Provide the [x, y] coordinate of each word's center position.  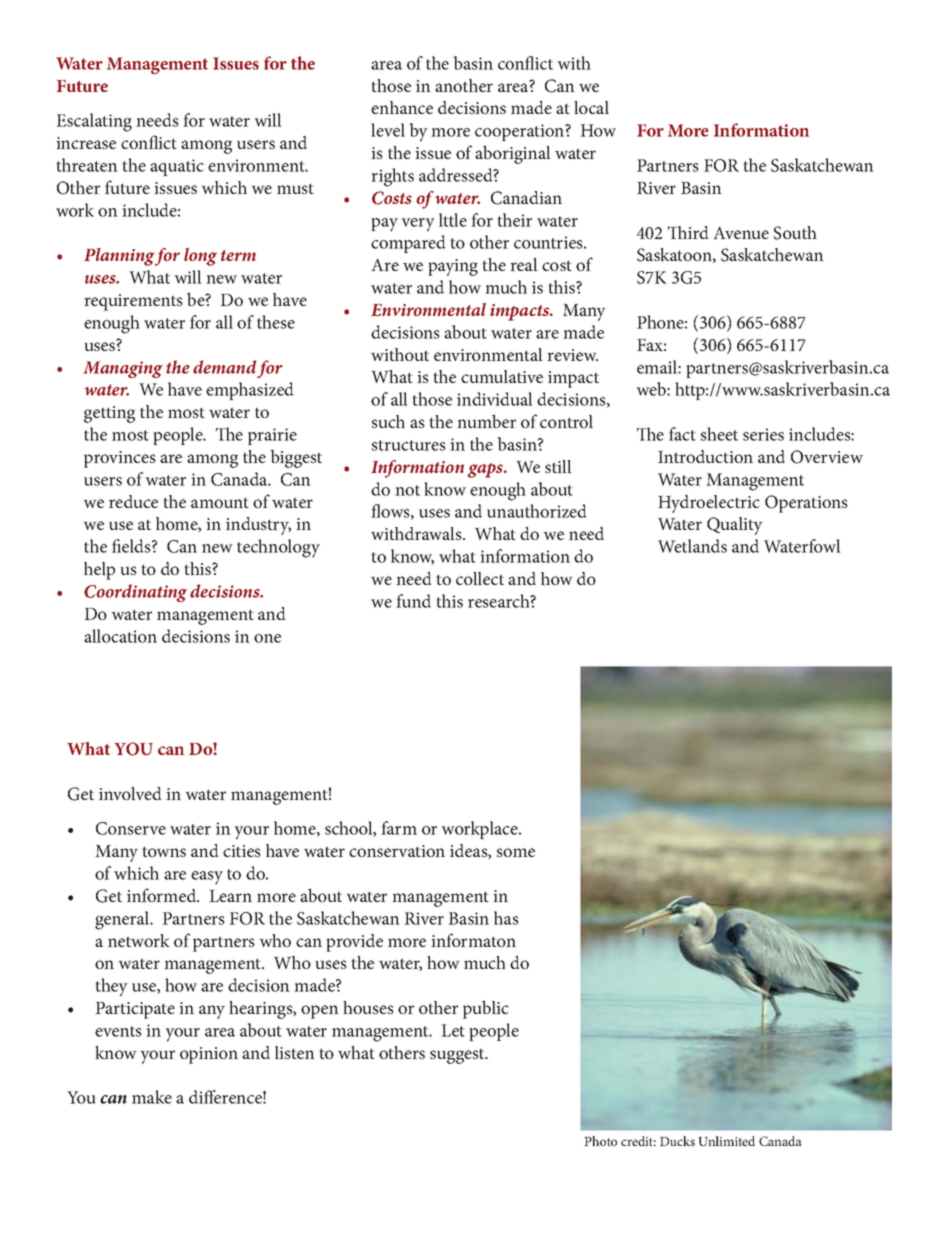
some [516, 852]
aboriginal [513, 154]
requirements [133, 302]
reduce [133, 501]
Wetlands [692, 546]
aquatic [177, 167]
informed [163, 895]
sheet [719, 434]
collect [480, 578]
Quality [735, 526]
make [152, 1097]
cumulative [502, 376]
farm [399, 828]
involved [130, 793]
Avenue [741, 232]
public [486, 1009]
